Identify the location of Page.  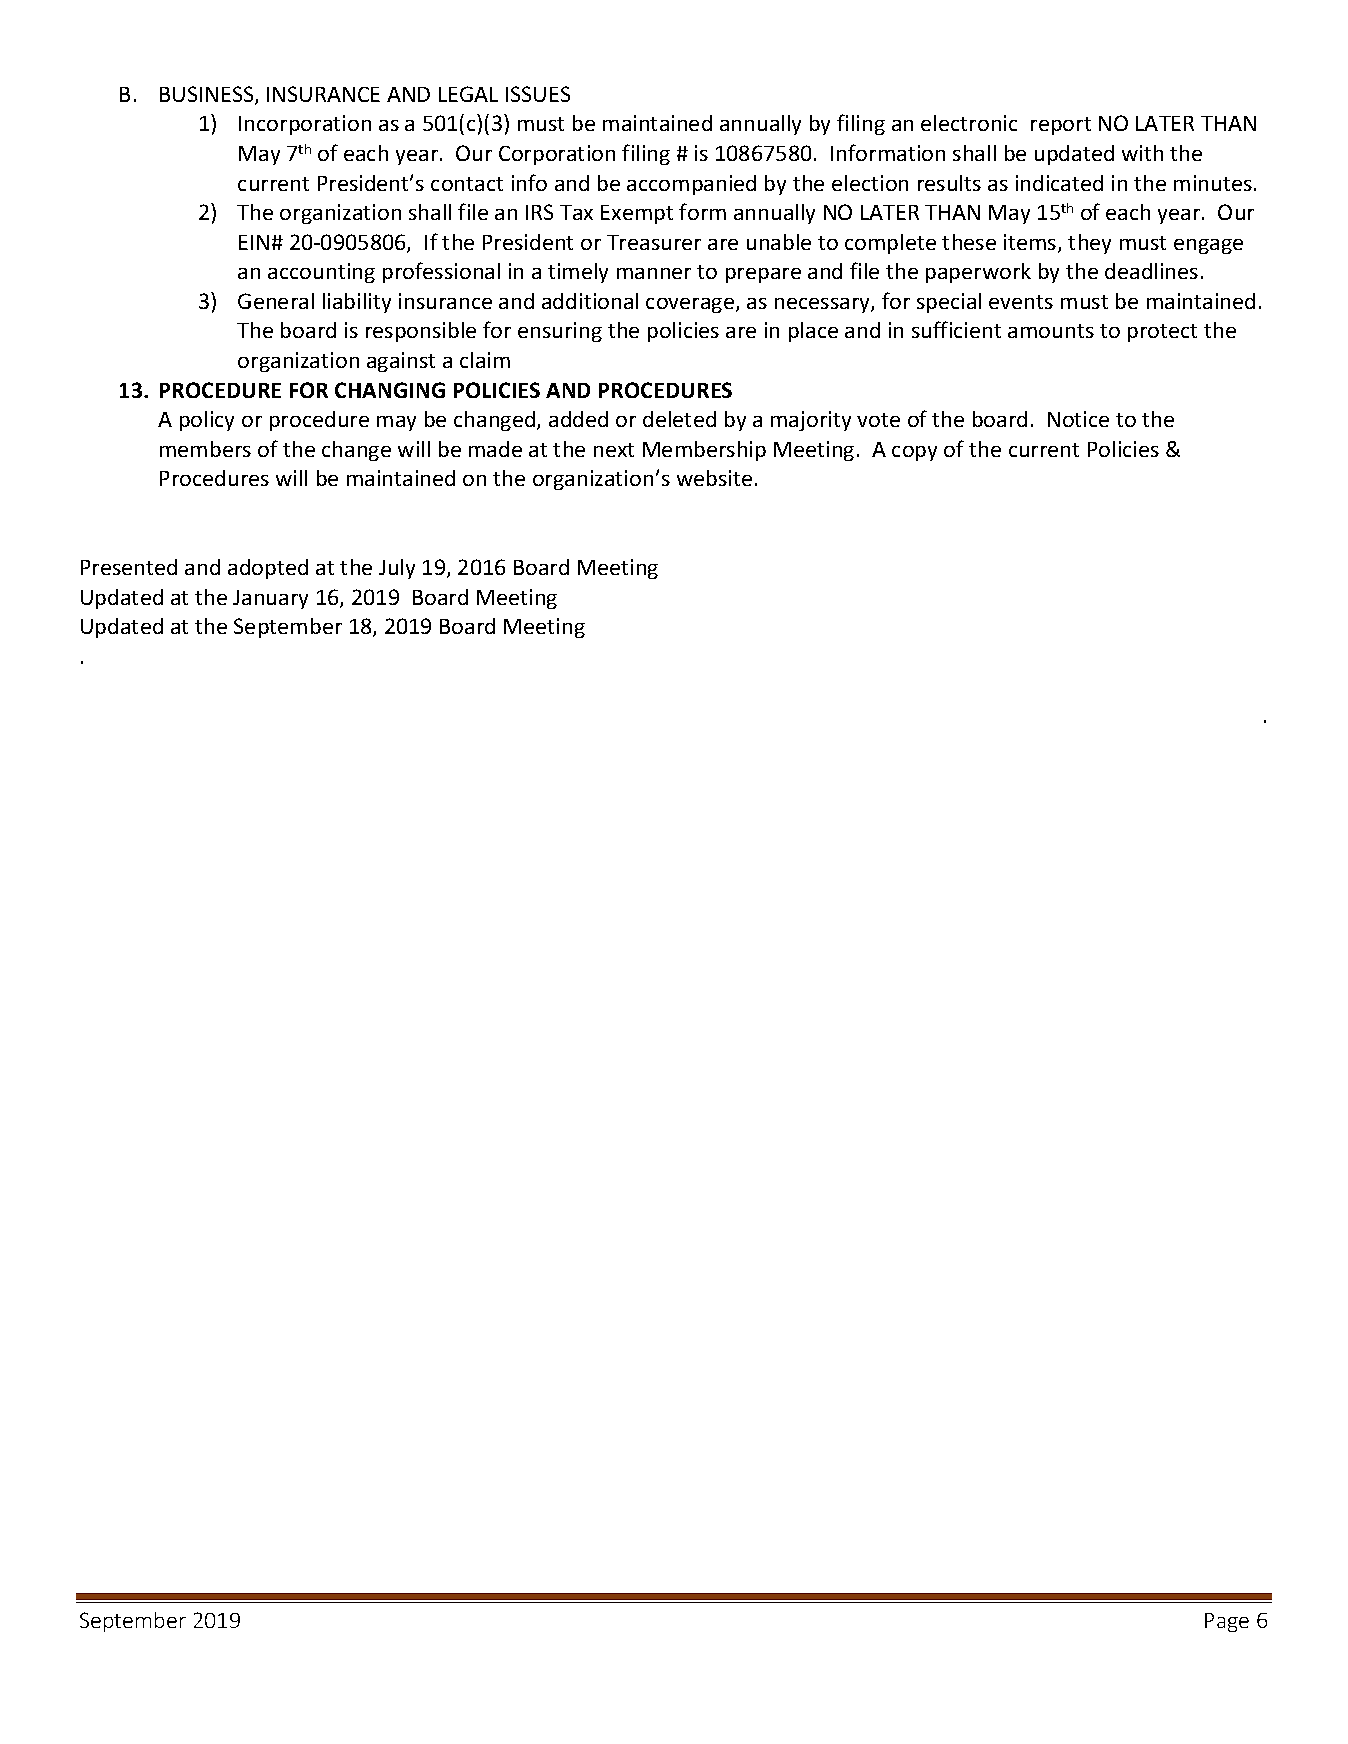
(1227, 1622).
